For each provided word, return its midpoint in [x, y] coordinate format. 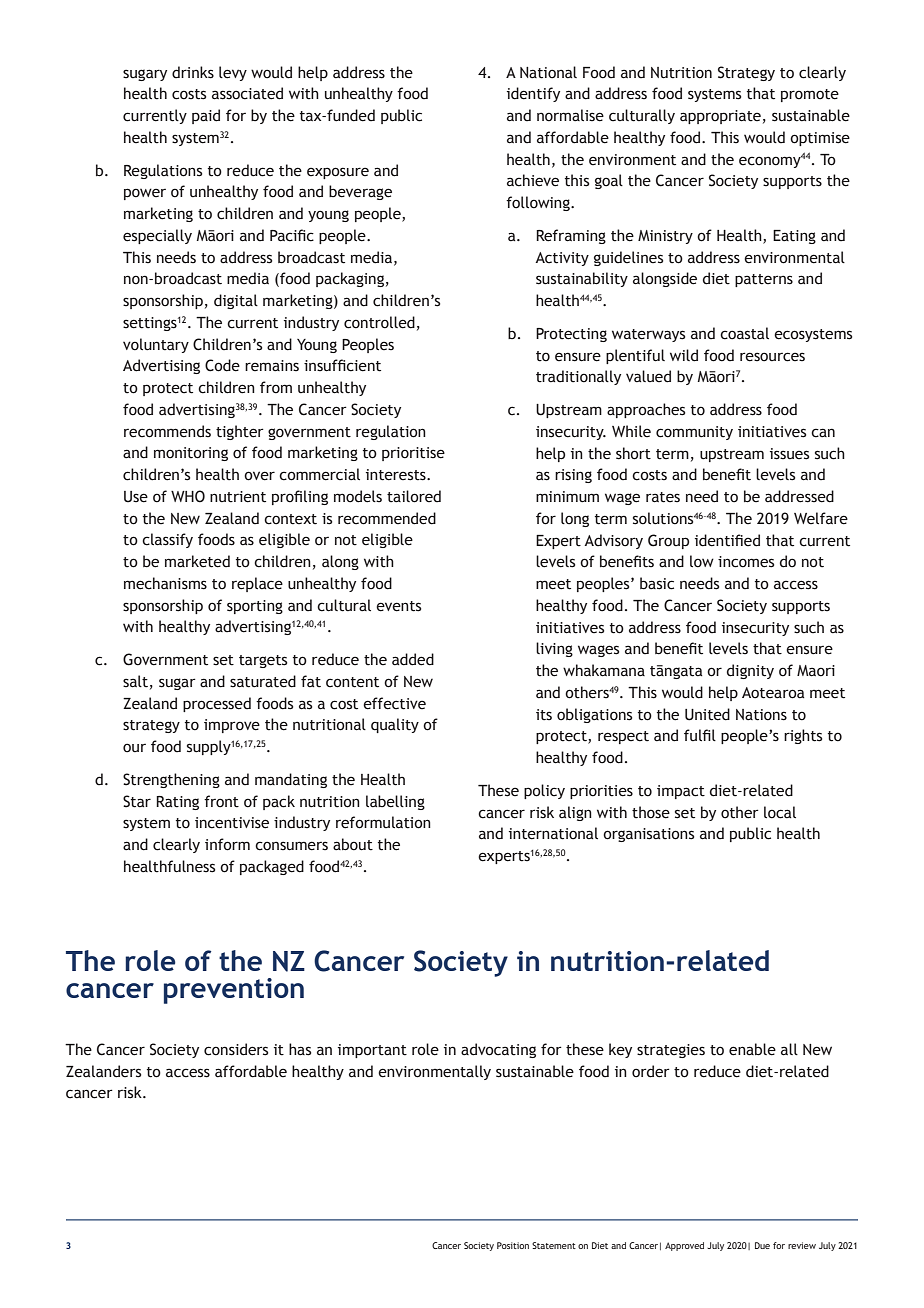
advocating [498, 1050]
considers [236, 1049]
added [413, 659]
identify [533, 94]
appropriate [720, 117]
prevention [234, 991]
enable [752, 1049]
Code [222, 365]
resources [772, 357]
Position [513, 1245]
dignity [750, 671]
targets [263, 661]
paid [206, 116]
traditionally [578, 377]
